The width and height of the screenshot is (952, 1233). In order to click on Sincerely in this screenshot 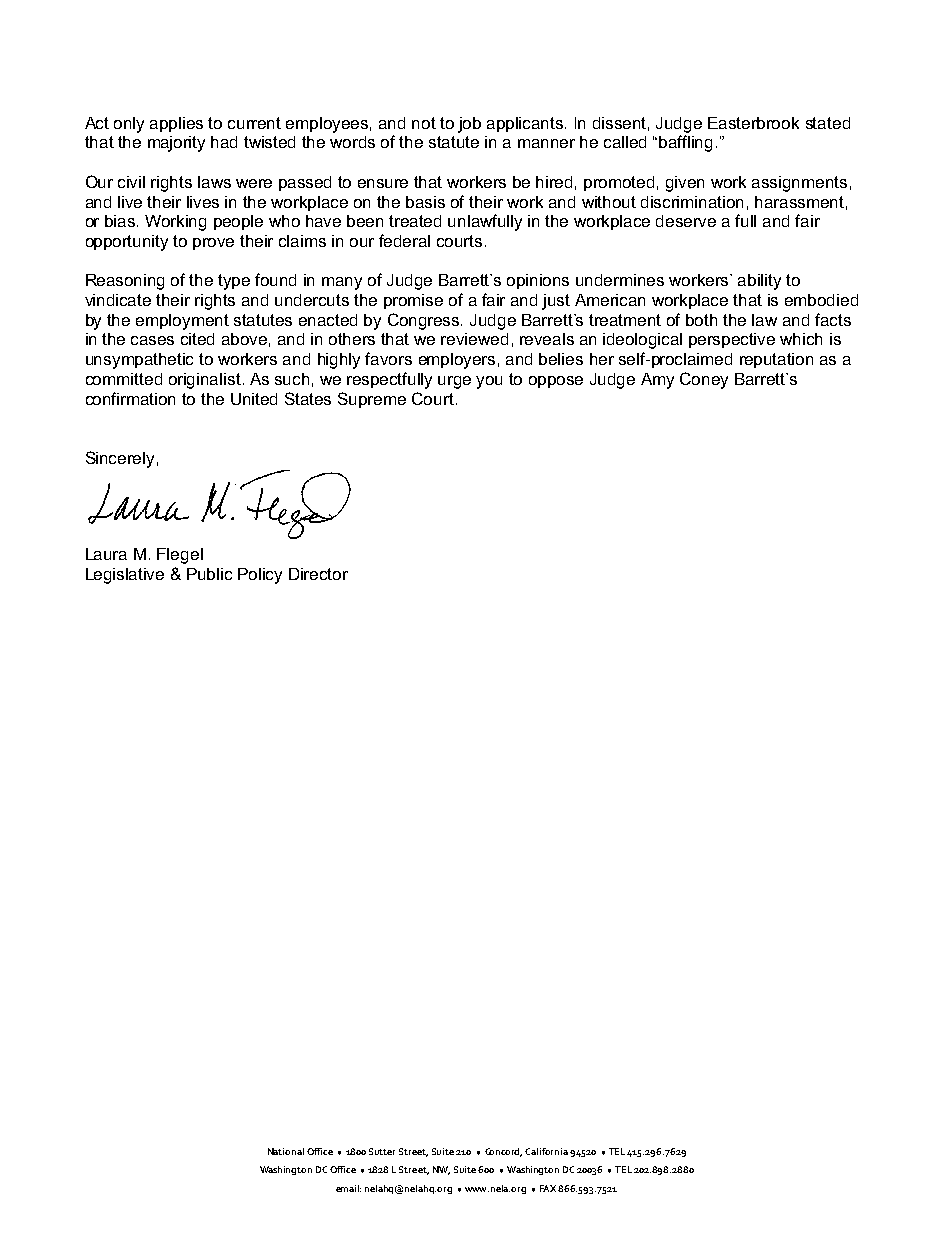, I will do `click(120, 459)`.
